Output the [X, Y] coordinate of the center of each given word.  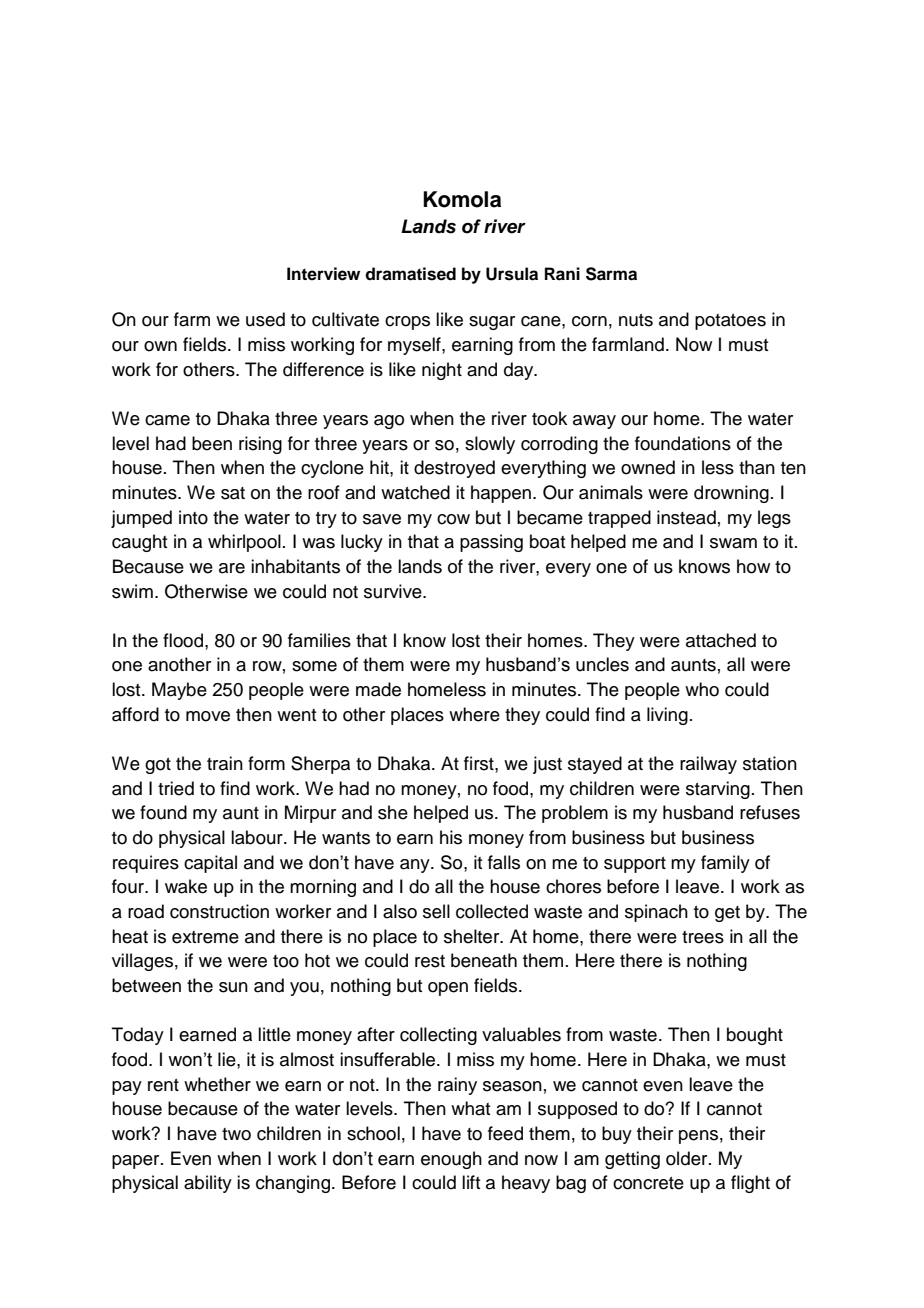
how [753, 566]
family [725, 864]
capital [210, 864]
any [416, 866]
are [232, 568]
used [265, 319]
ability [208, 1184]
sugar [492, 323]
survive [394, 591]
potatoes [730, 322]
